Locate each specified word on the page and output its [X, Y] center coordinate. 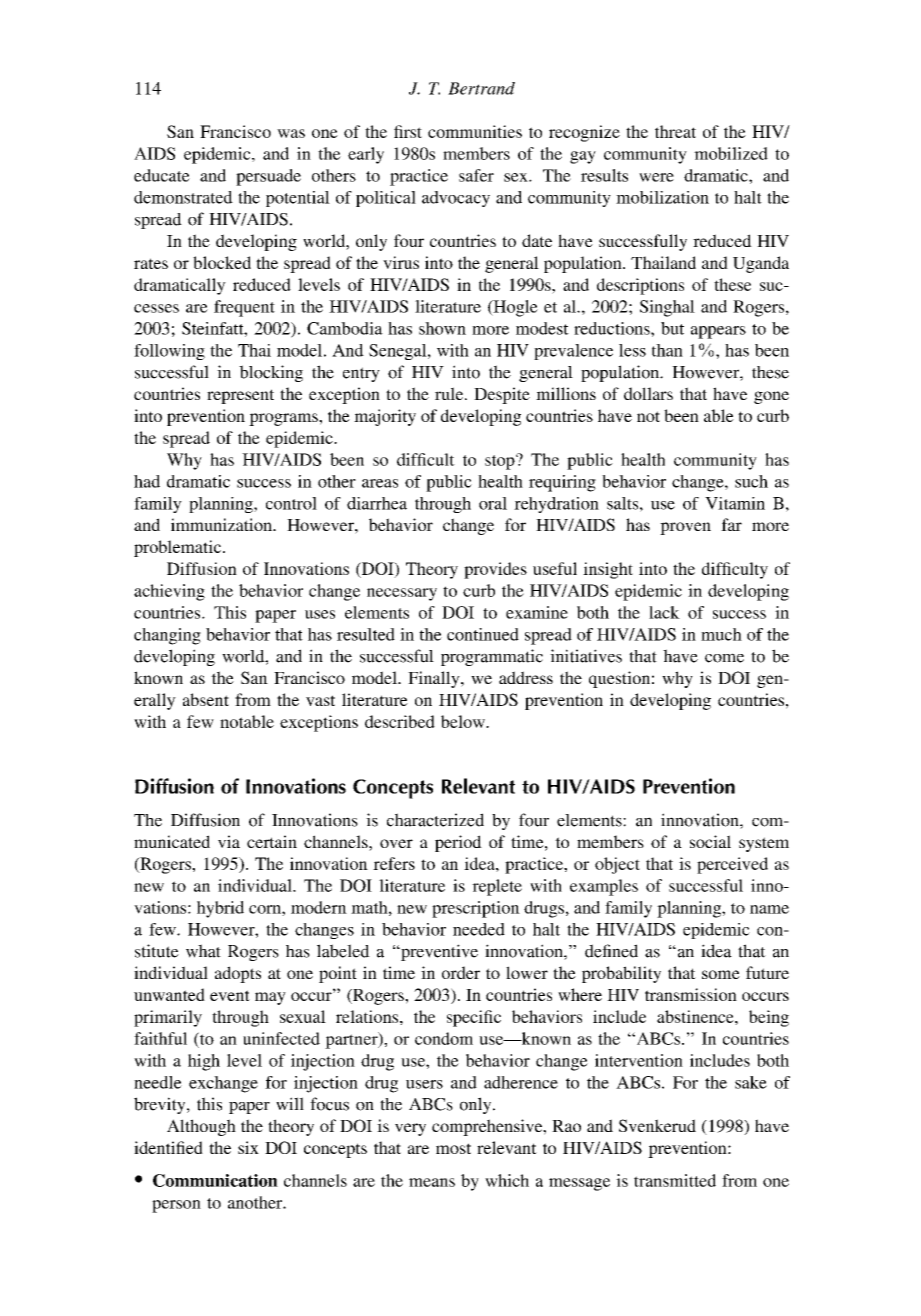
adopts [238, 974]
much [721, 634]
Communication [215, 1180]
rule [450, 393]
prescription [476, 909]
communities [475, 131]
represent [240, 396]
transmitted [675, 1180]
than [667, 350]
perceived [732, 865]
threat [675, 131]
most [453, 1148]
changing [167, 636]
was [291, 133]
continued [483, 634]
